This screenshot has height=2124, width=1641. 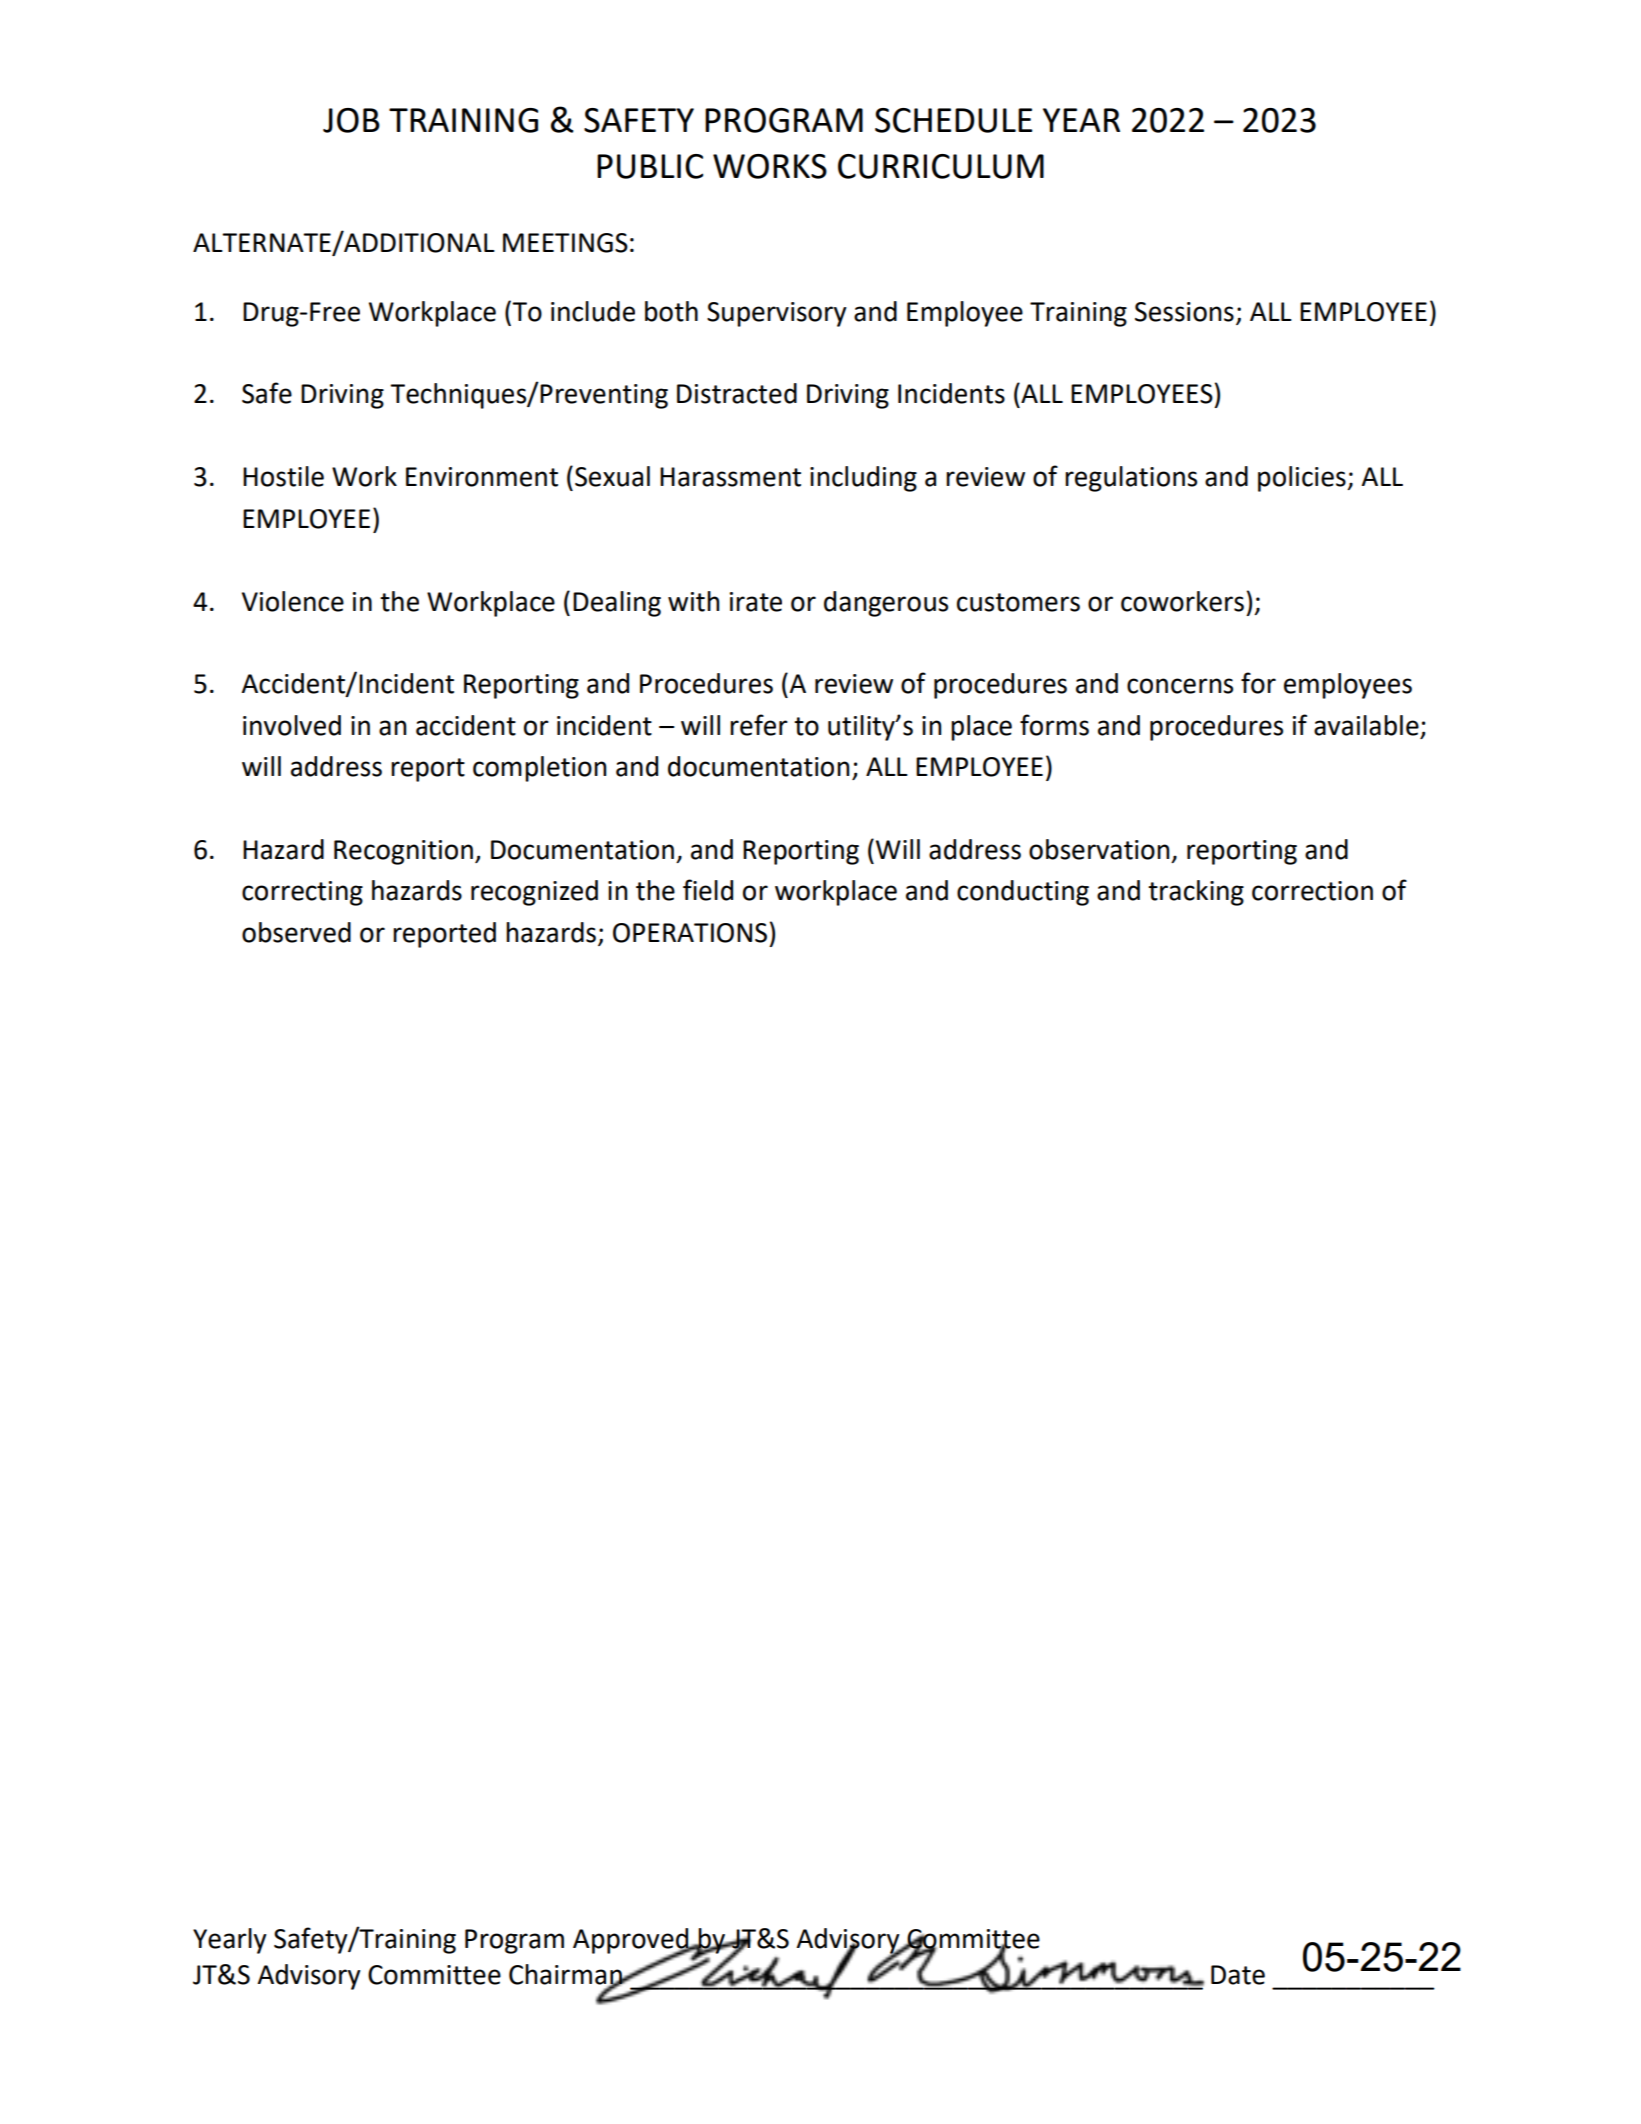 I want to click on Sessions, so click(x=1184, y=312).
